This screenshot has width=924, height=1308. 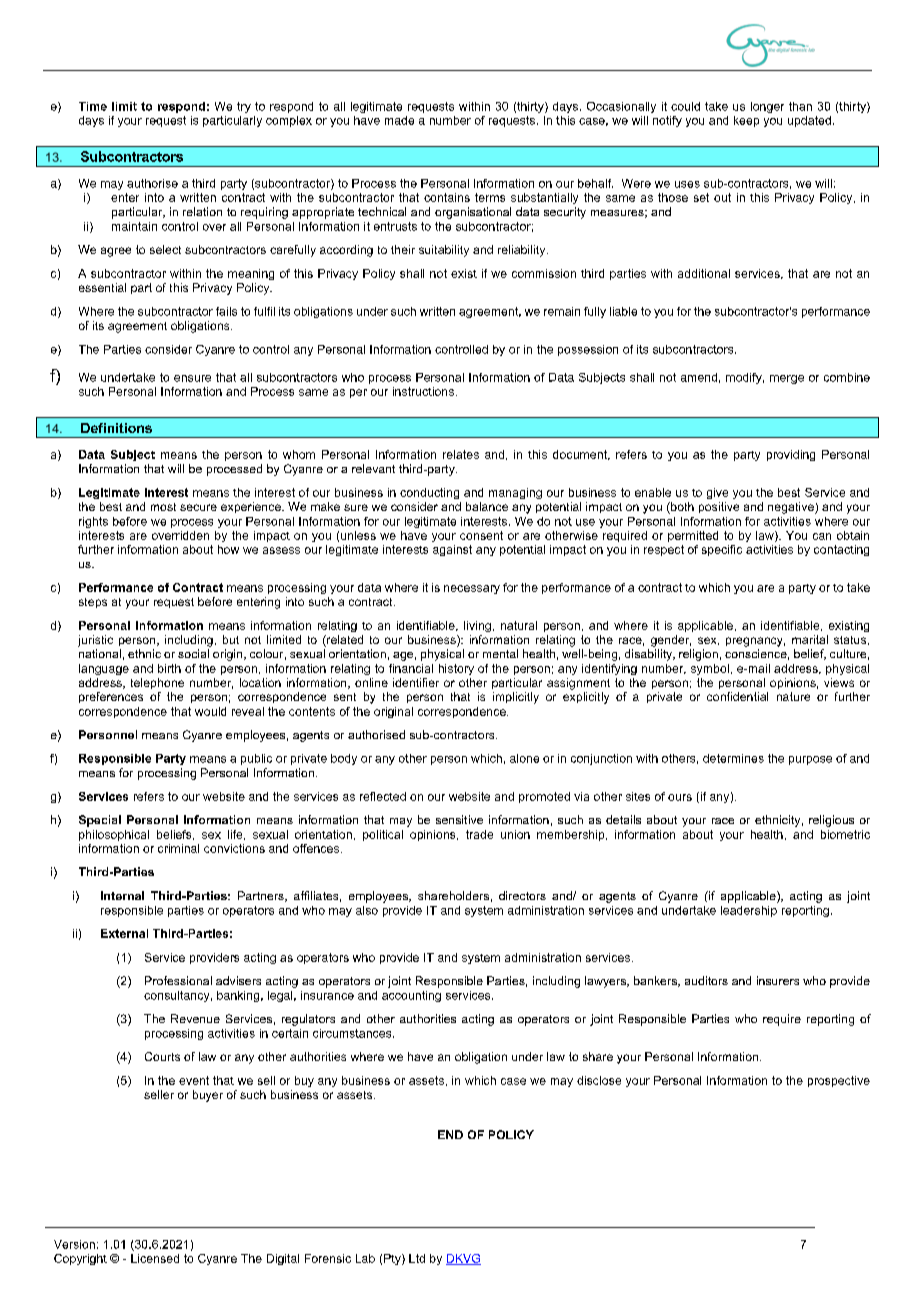 What do you see at coordinates (787, 379) in the screenshot?
I see `merge` at bounding box center [787, 379].
